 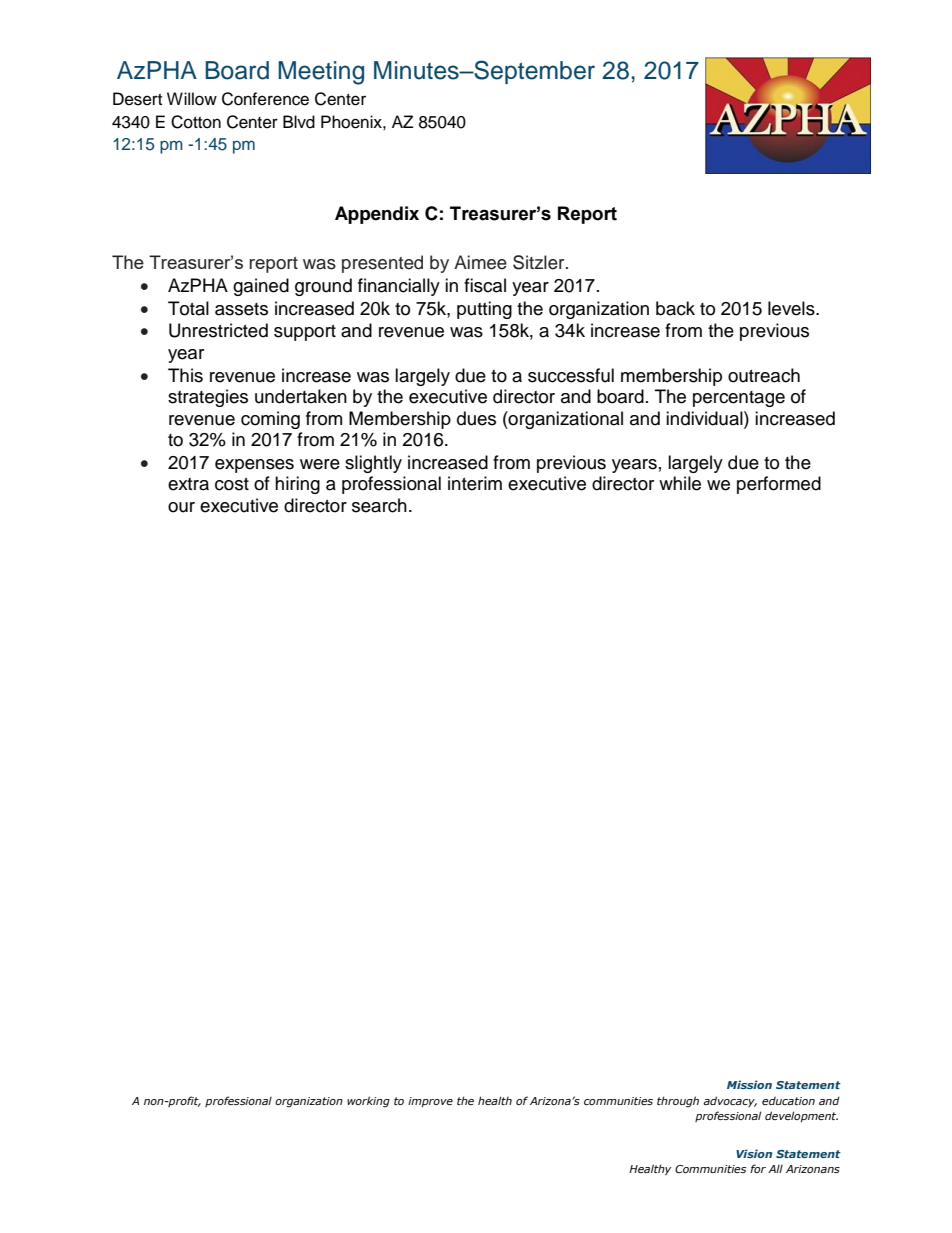 What do you see at coordinates (680, 483) in the screenshot?
I see `while` at bounding box center [680, 483].
